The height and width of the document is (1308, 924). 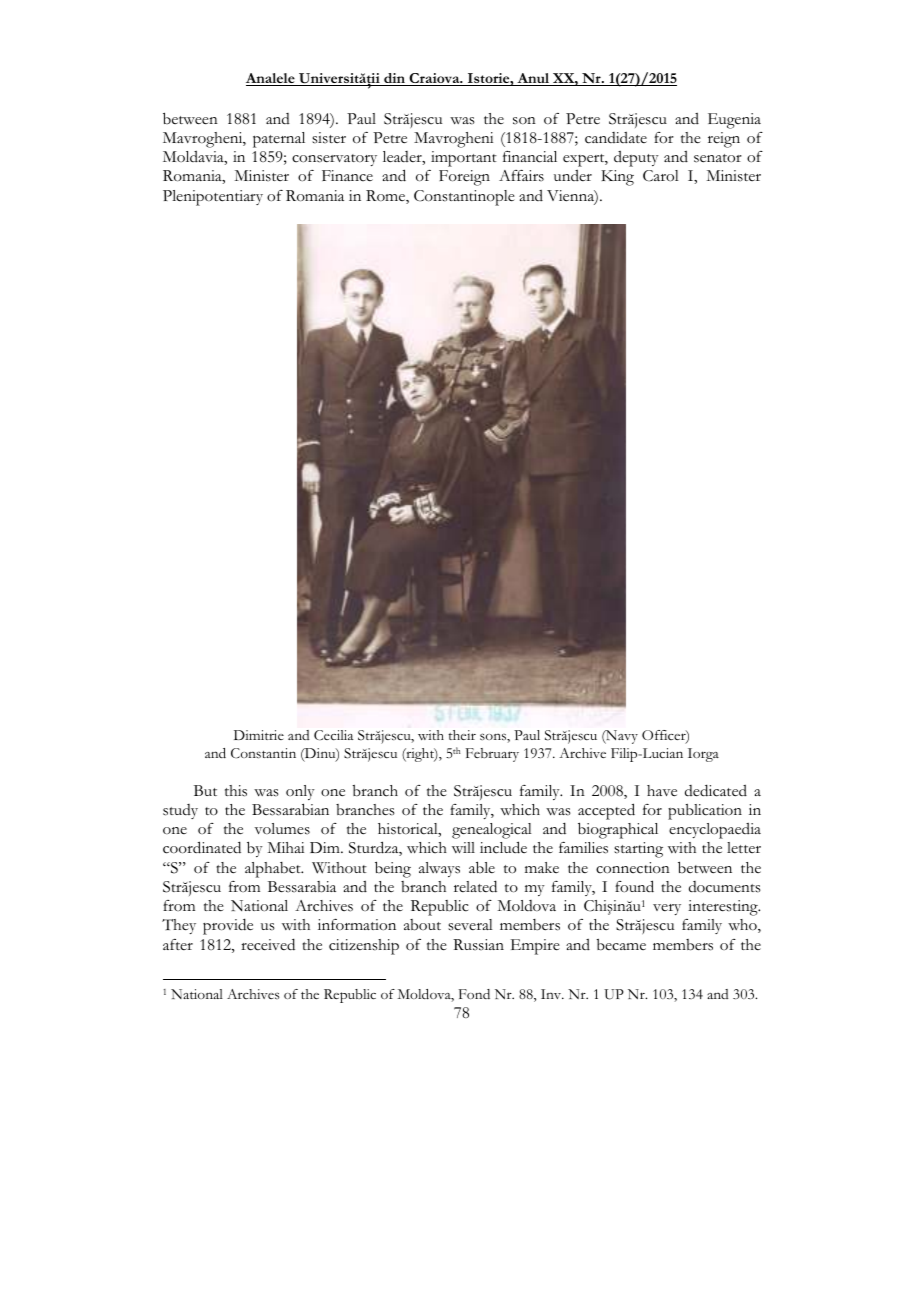 What do you see at coordinates (662, 791) in the document?
I see `have` at bounding box center [662, 791].
